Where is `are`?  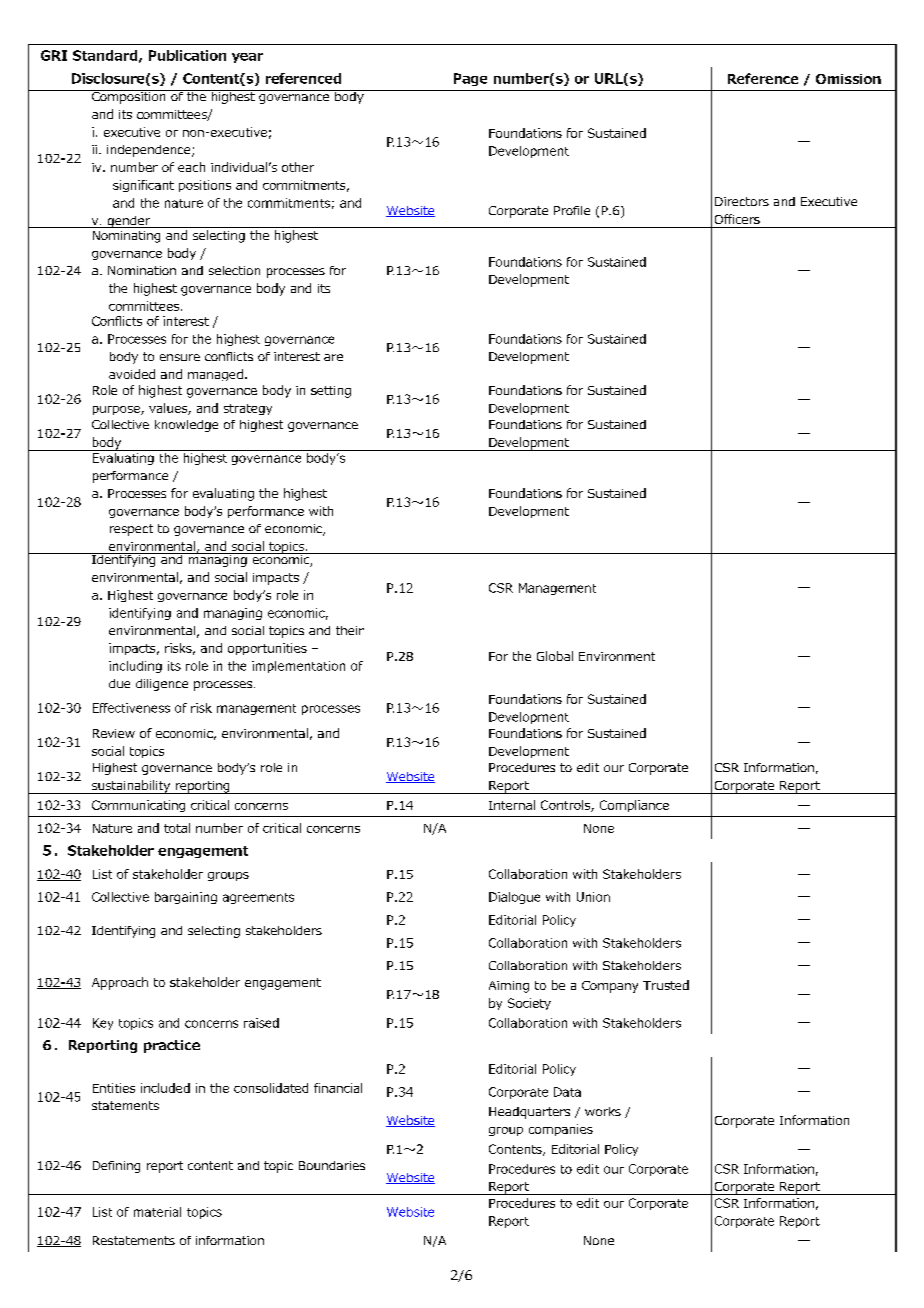 are is located at coordinates (333, 357).
